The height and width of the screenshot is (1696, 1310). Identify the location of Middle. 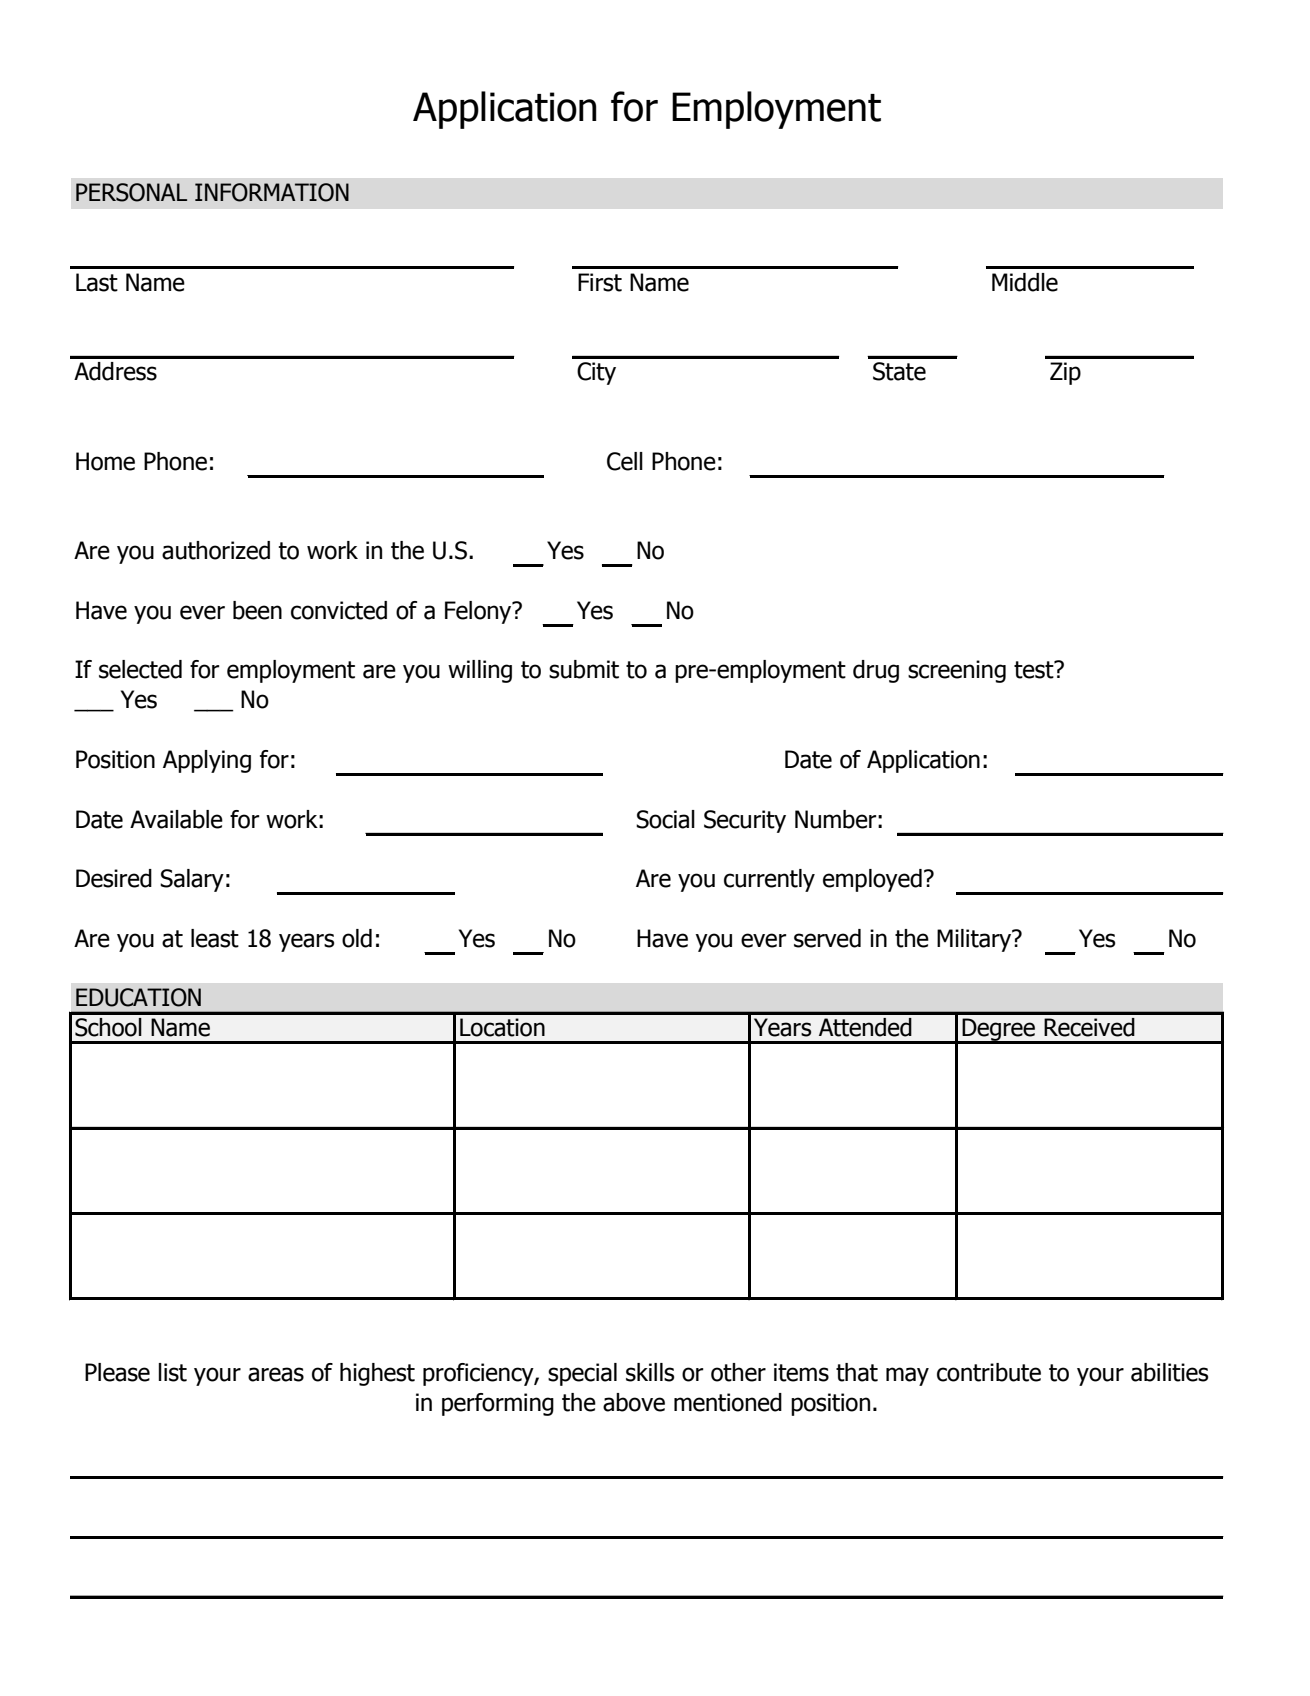
(1025, 282).
